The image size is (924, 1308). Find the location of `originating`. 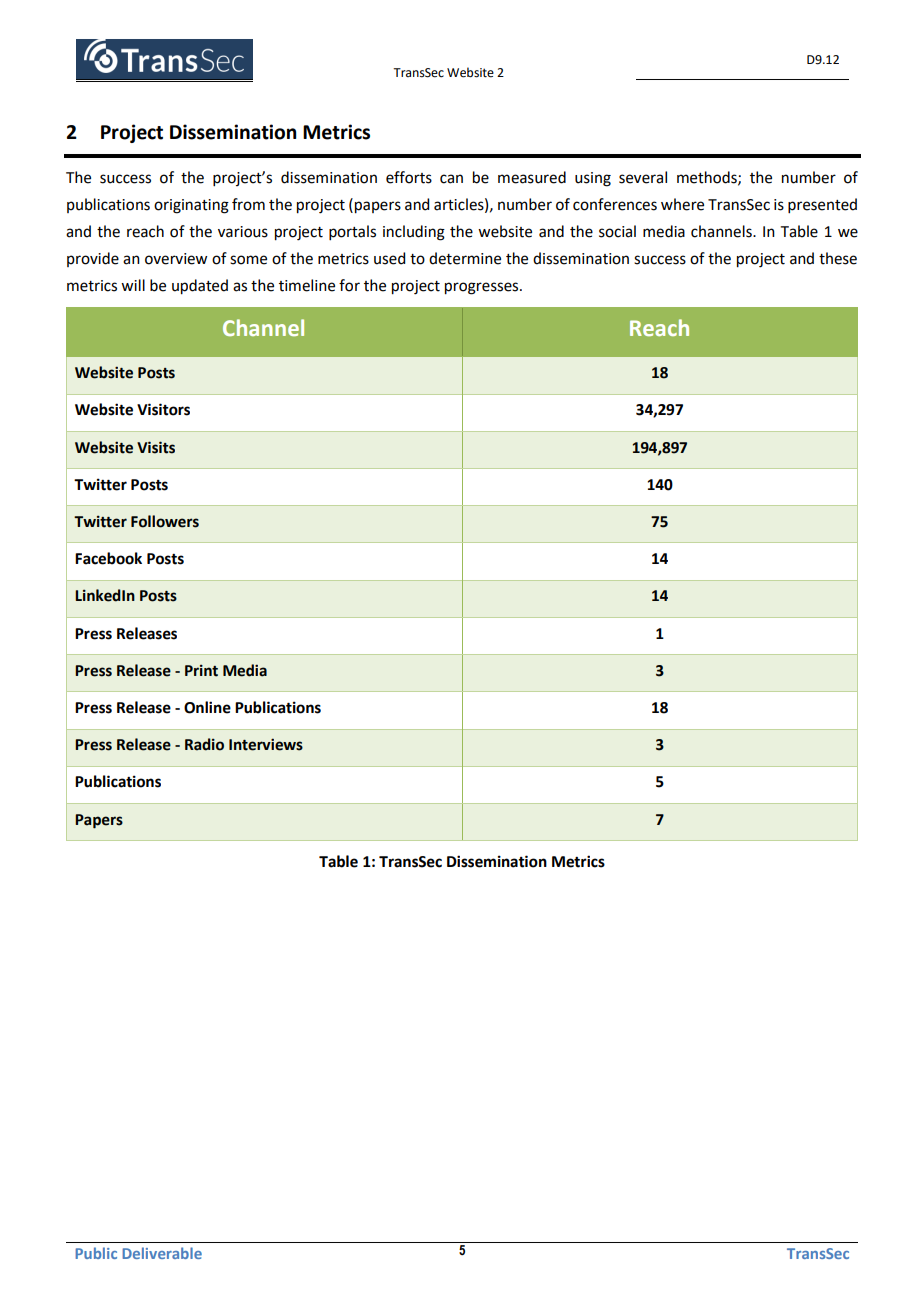

originating is located at coordinates (191, 206).
